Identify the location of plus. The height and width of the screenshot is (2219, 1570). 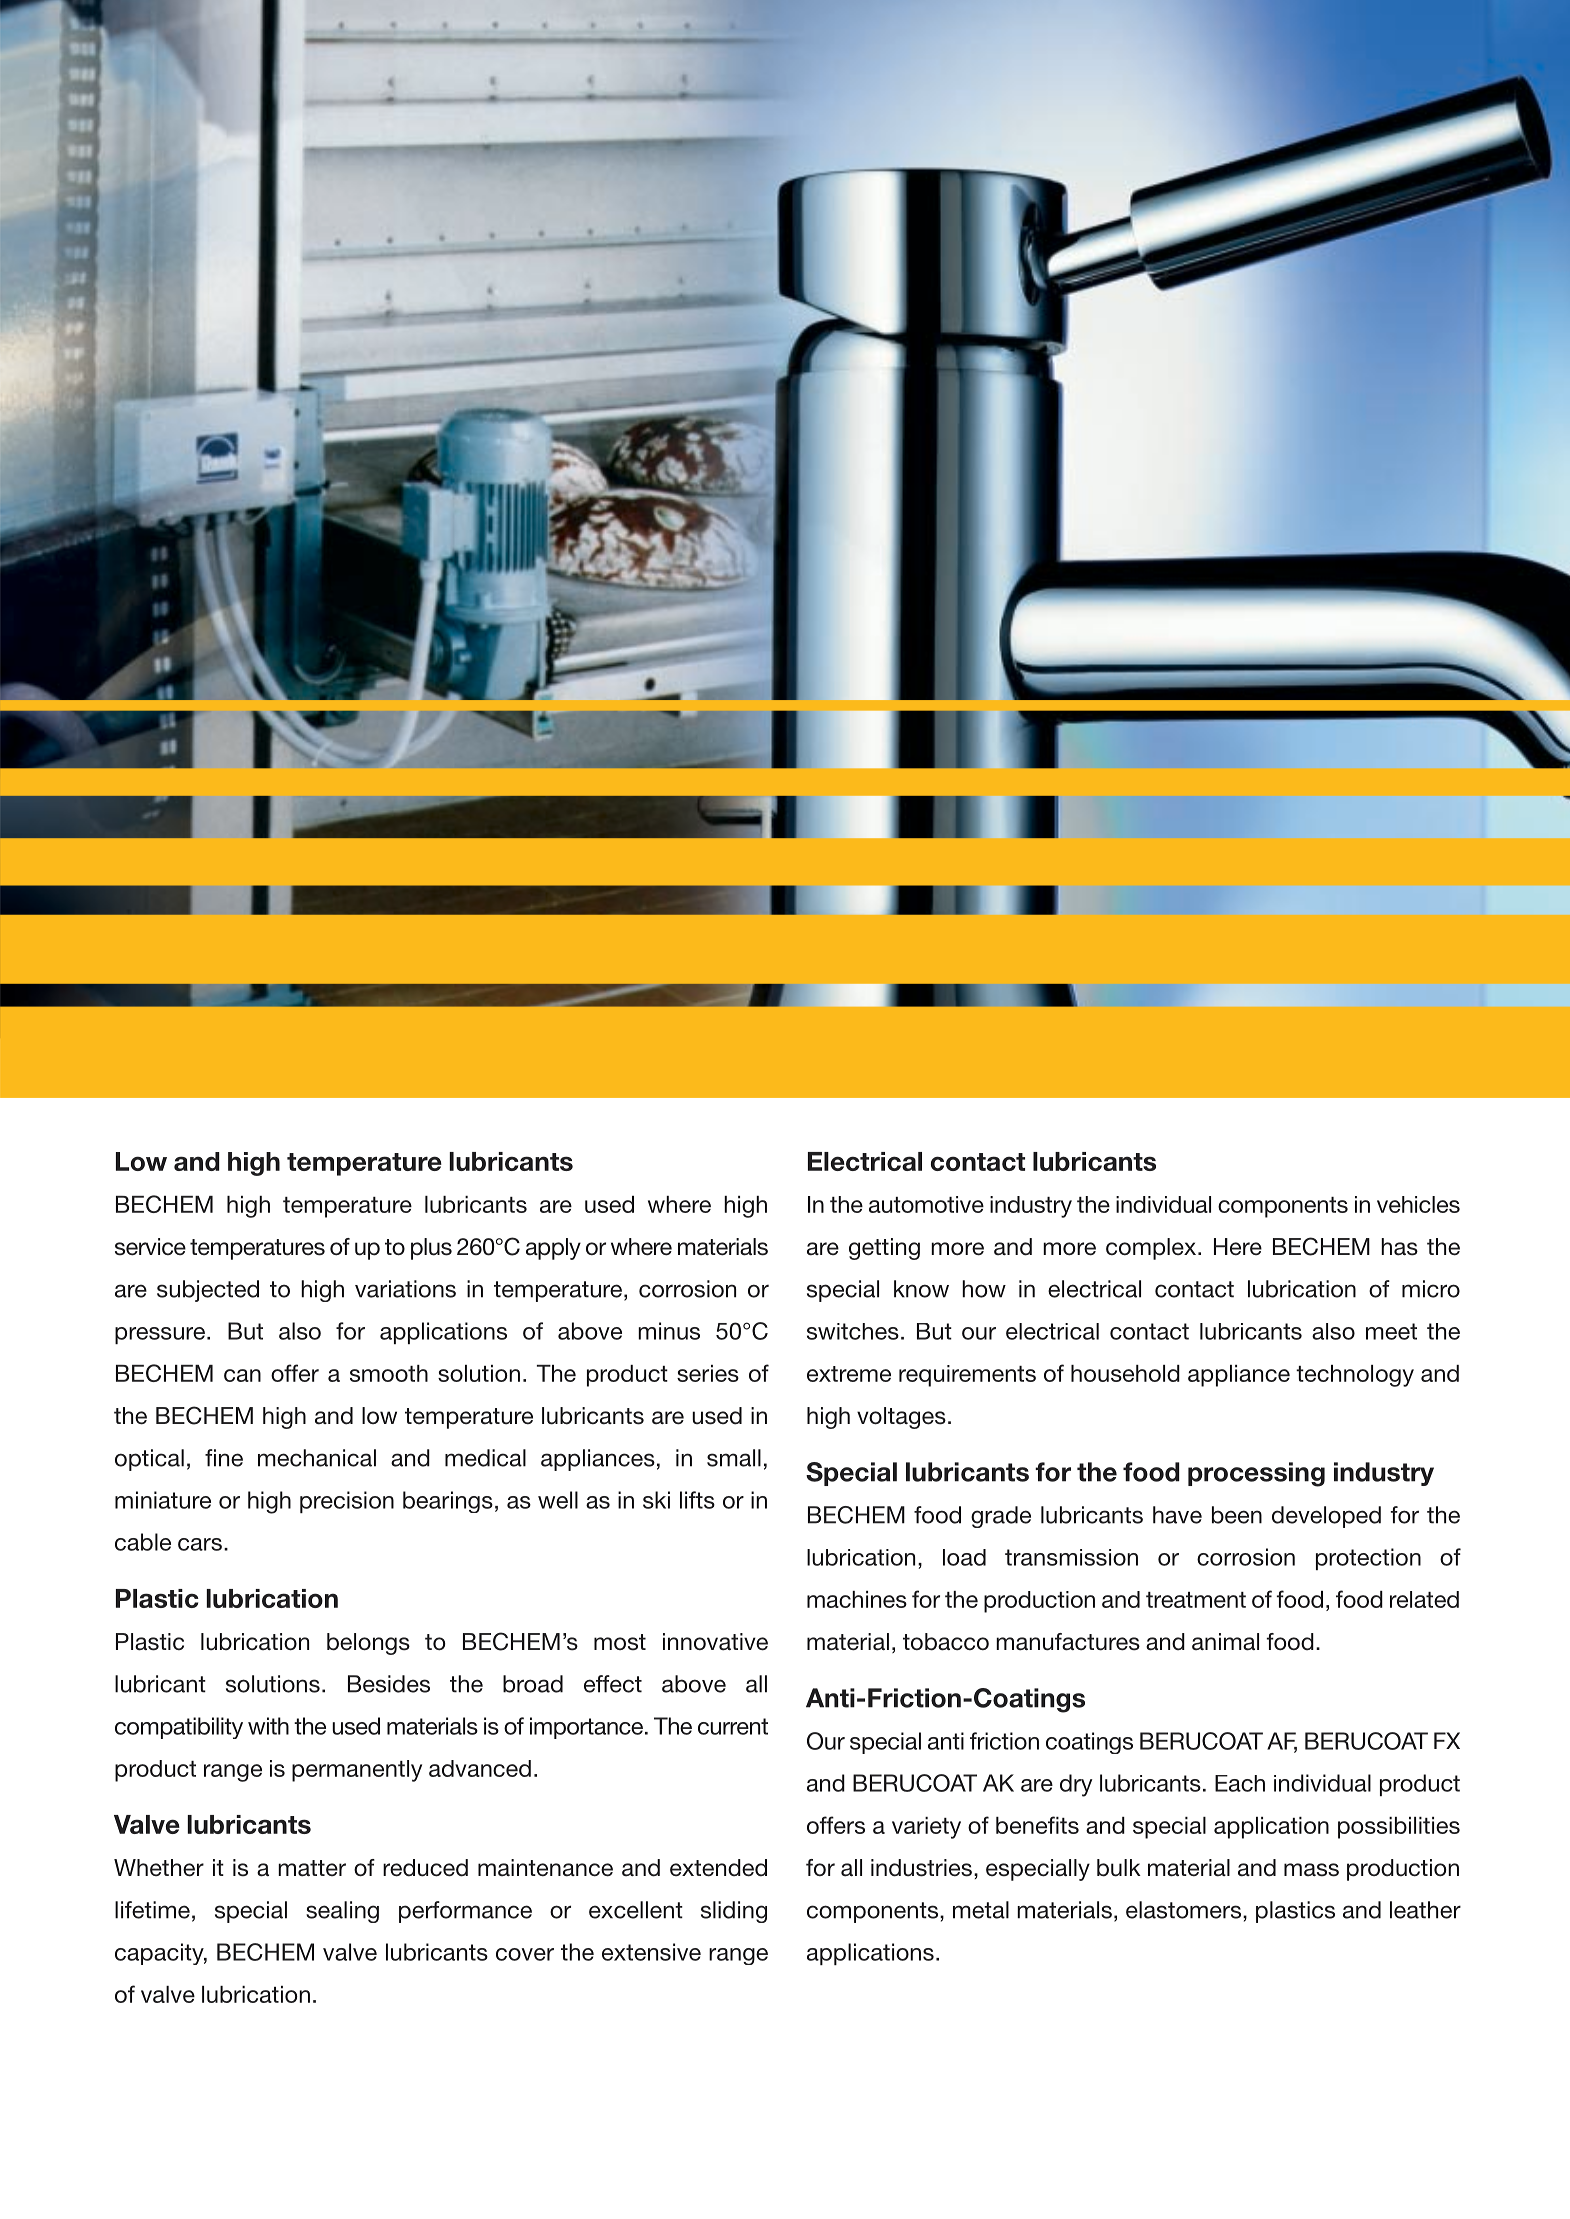
(431, 1249).
